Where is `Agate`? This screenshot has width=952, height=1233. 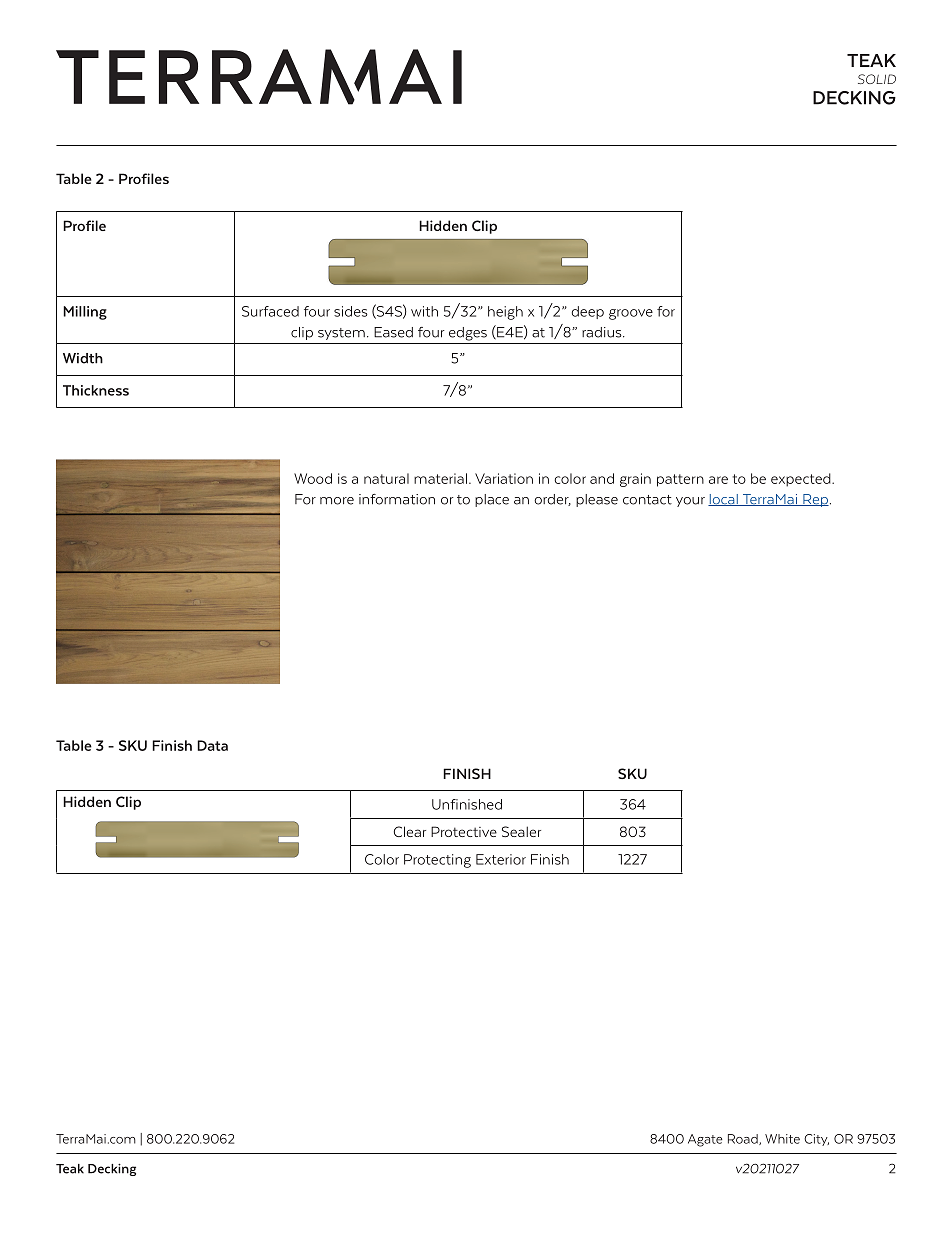 Agate is located at coordinates (705, 1140).
